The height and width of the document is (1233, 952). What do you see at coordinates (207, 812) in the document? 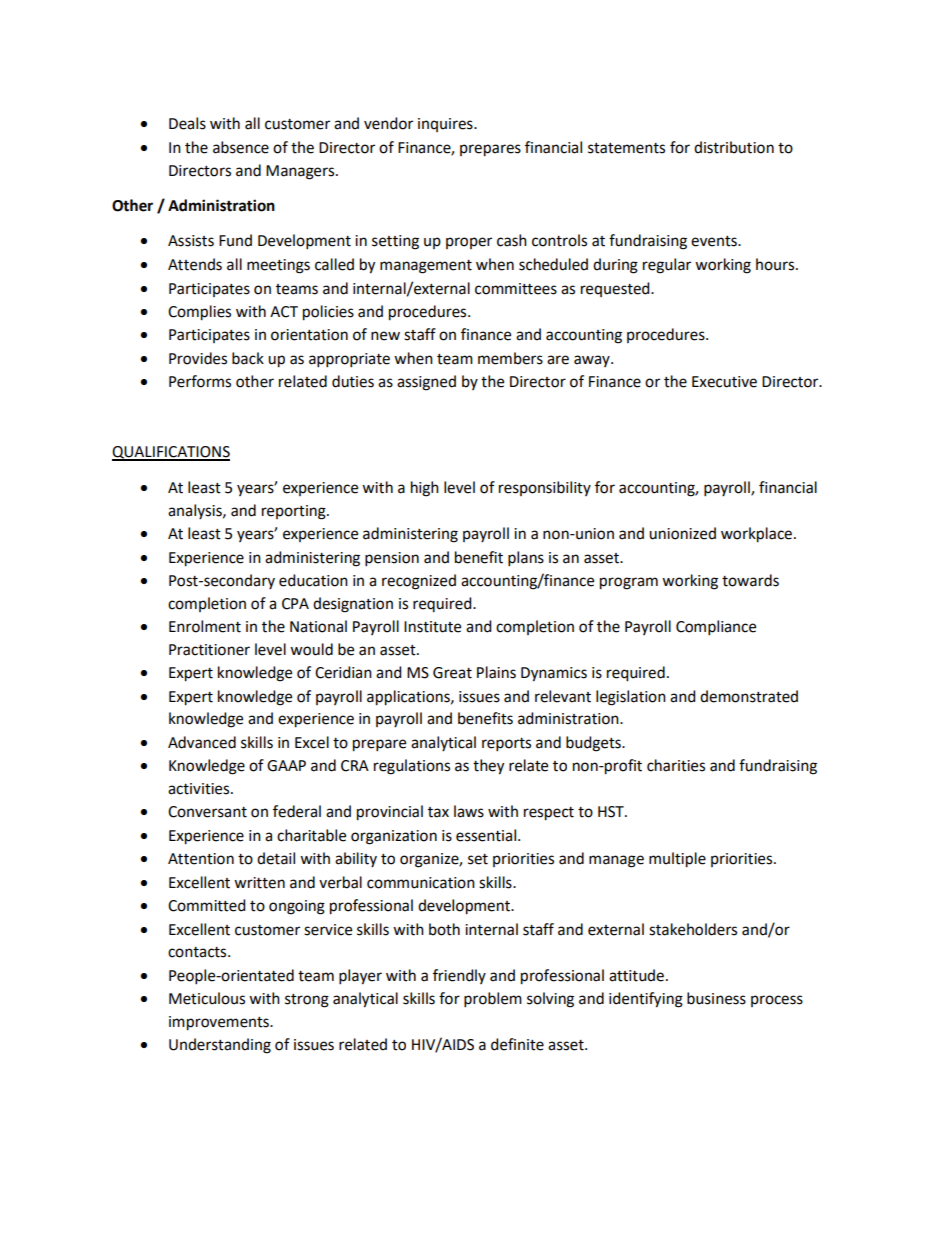
I see `Conversant` at bounding box center [207, 812].
